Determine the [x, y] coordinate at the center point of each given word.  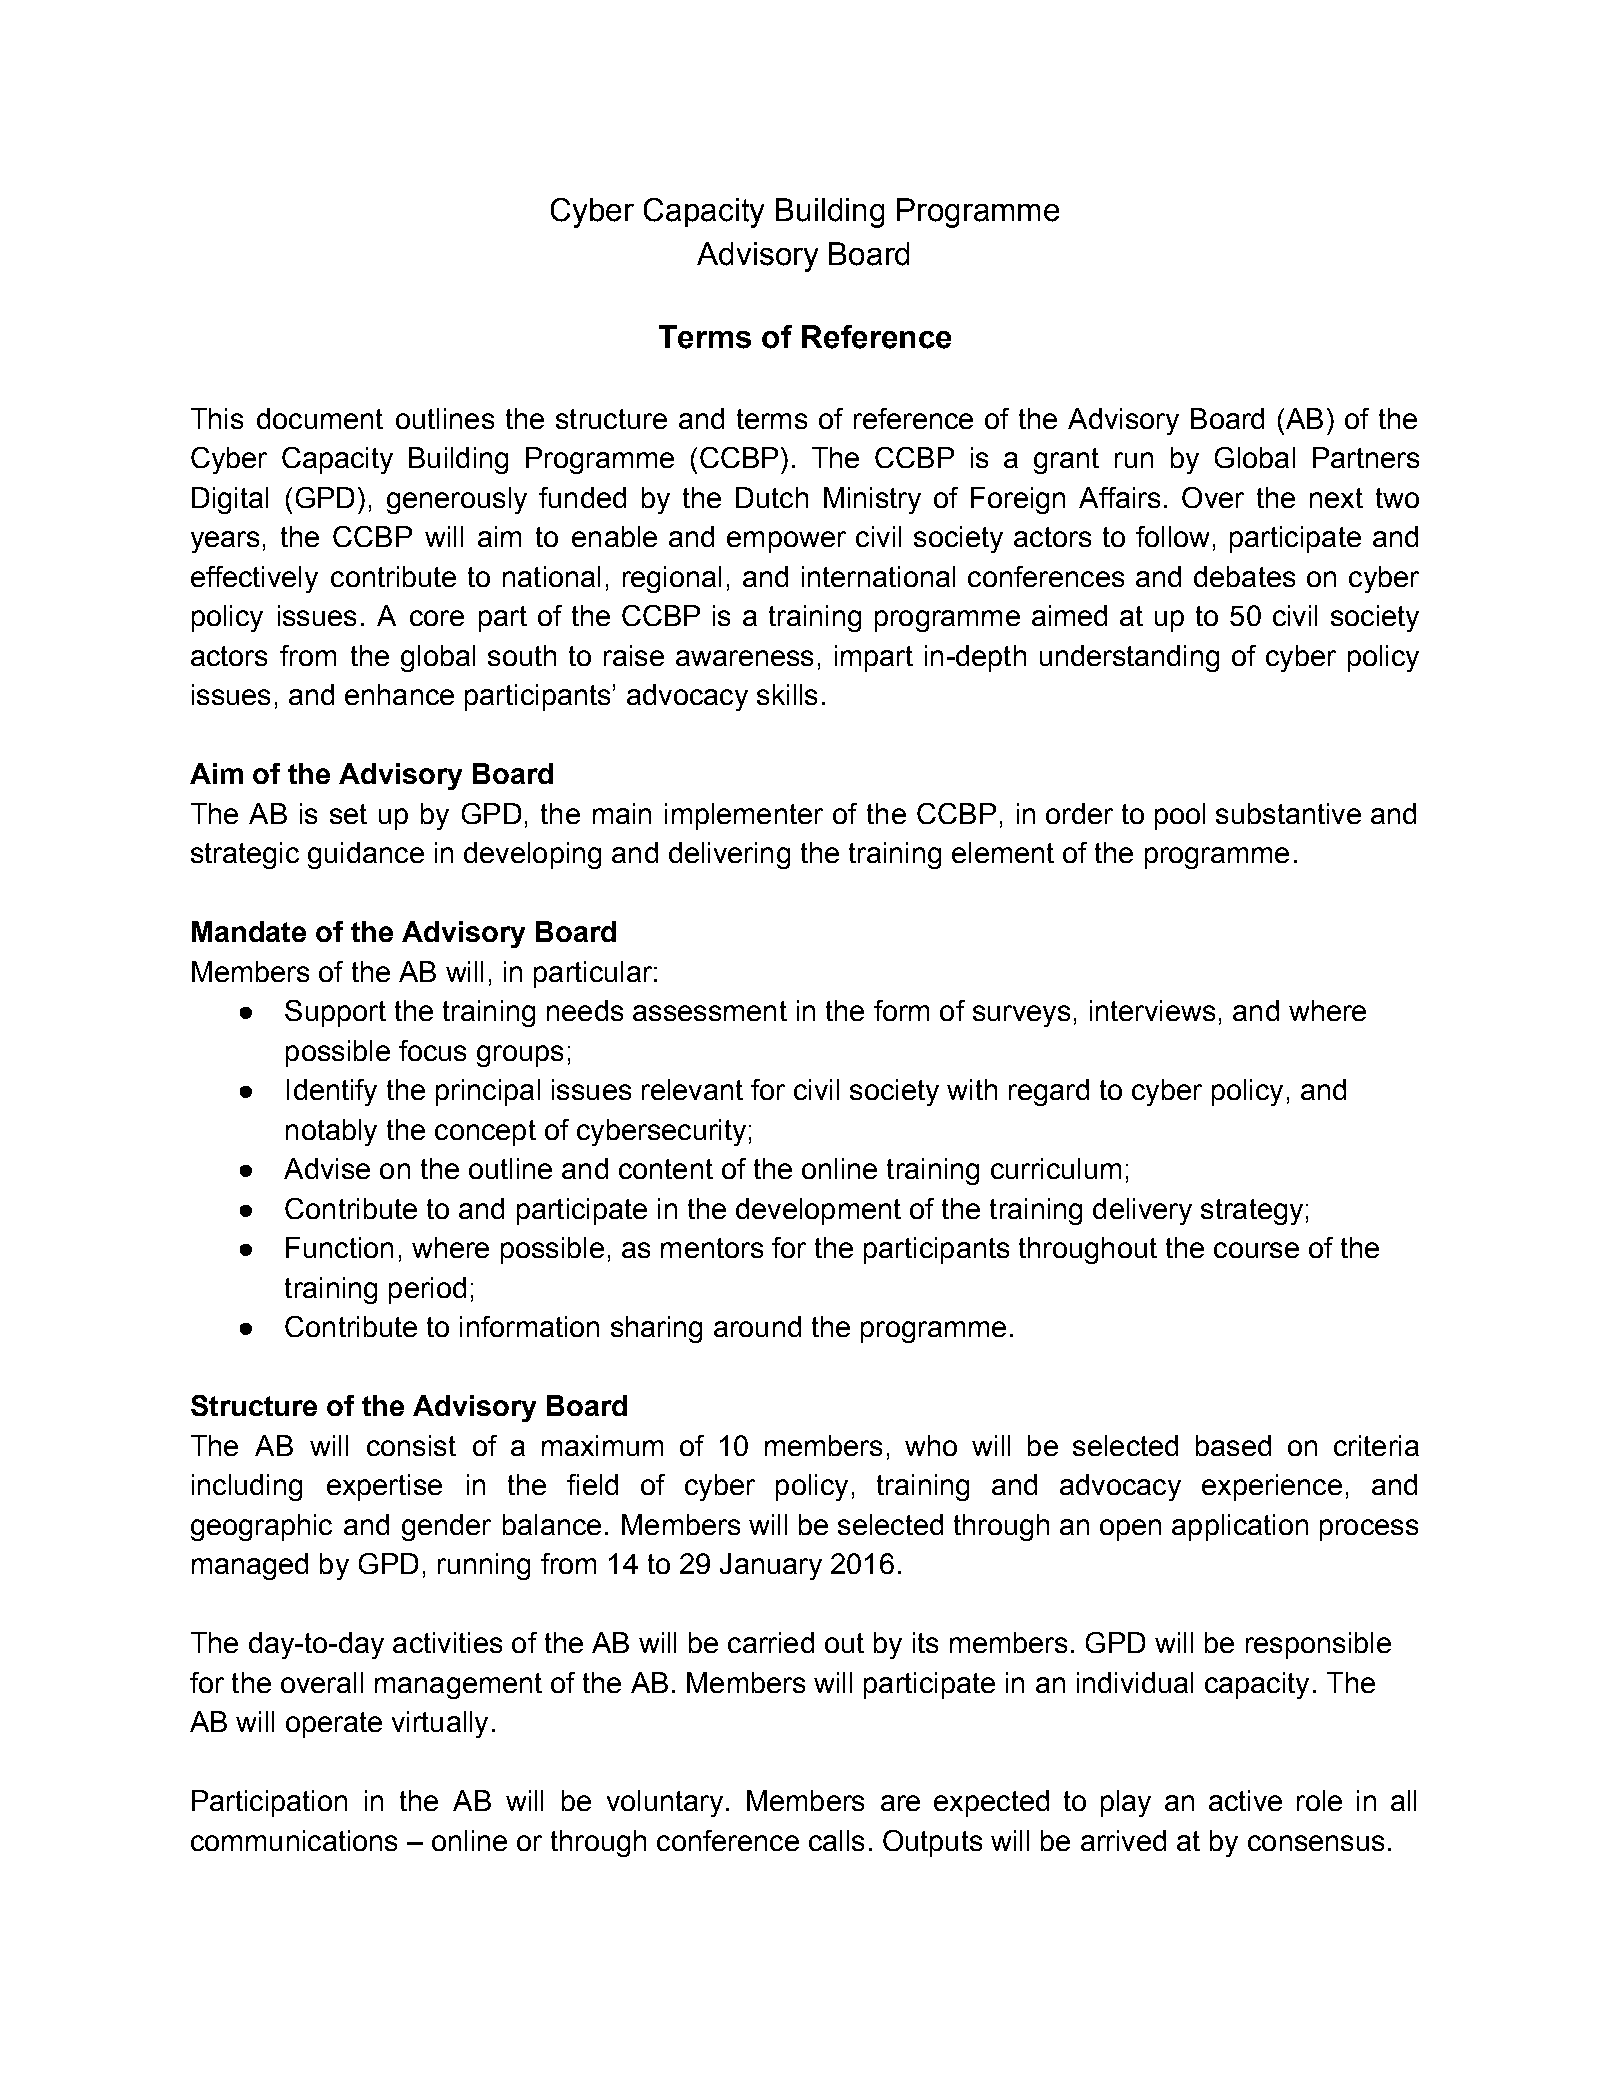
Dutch [772, 497]
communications [294, 1840]
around [757, 1326]
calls [836, 1840]
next [1336, 498]
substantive [1288, 813]
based [1233, 1445]
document [320, 418]
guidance [366, 855]
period [427, 1290]
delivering [729, 855]
